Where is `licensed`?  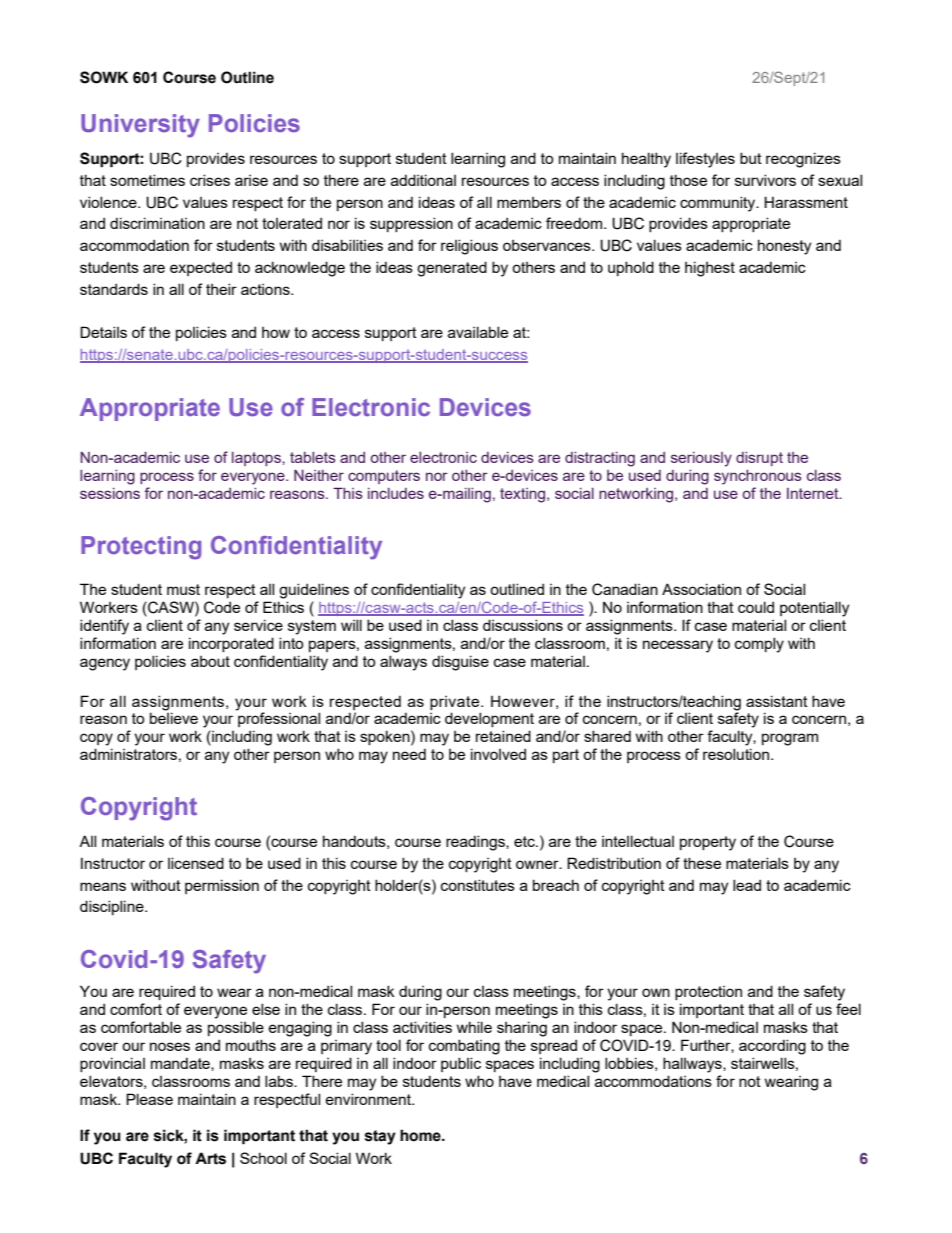
licensed is located at coordinates (196, 863).
